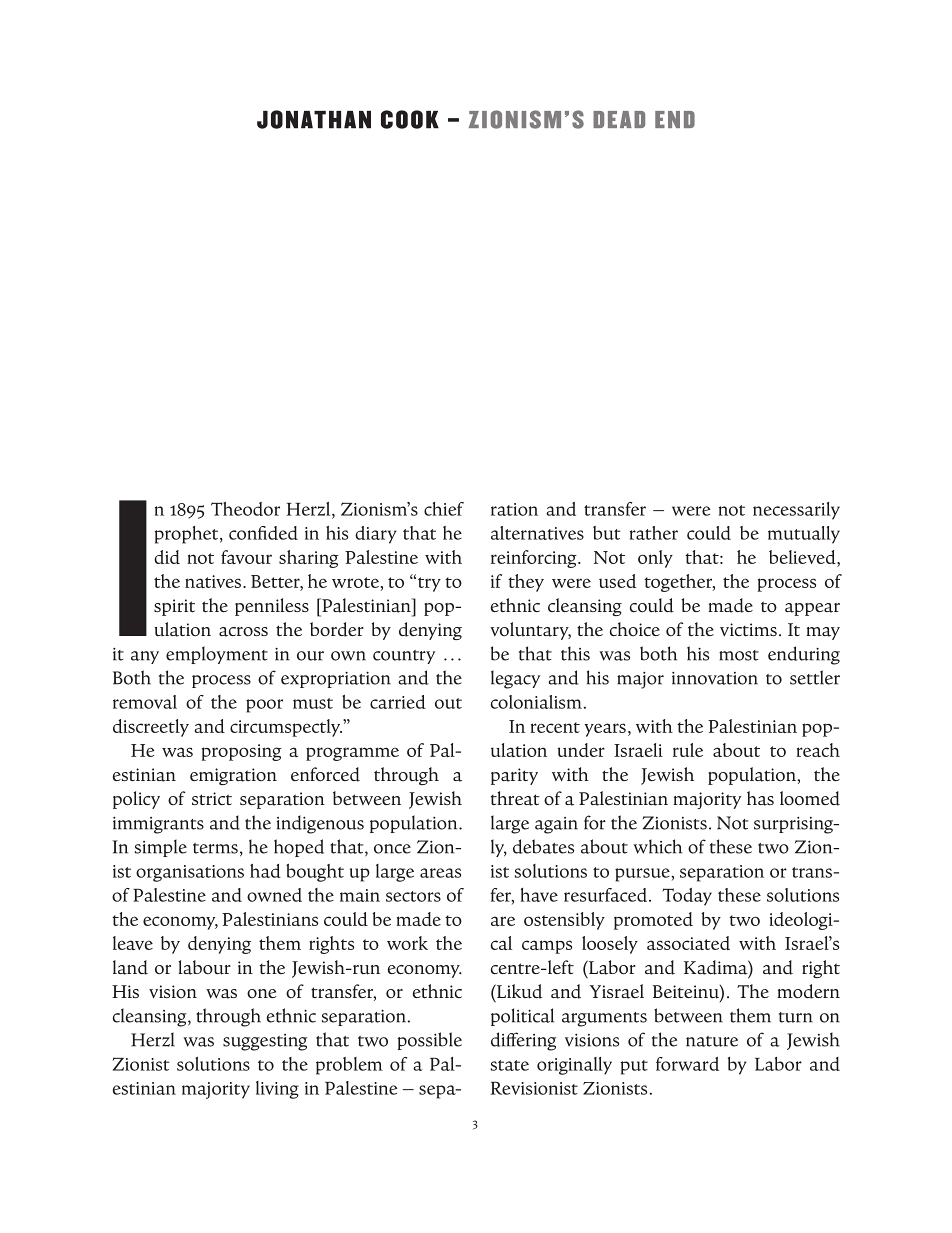 The height and width of the document is (1233, 952). I want to click on threat, so click(515, 798).
